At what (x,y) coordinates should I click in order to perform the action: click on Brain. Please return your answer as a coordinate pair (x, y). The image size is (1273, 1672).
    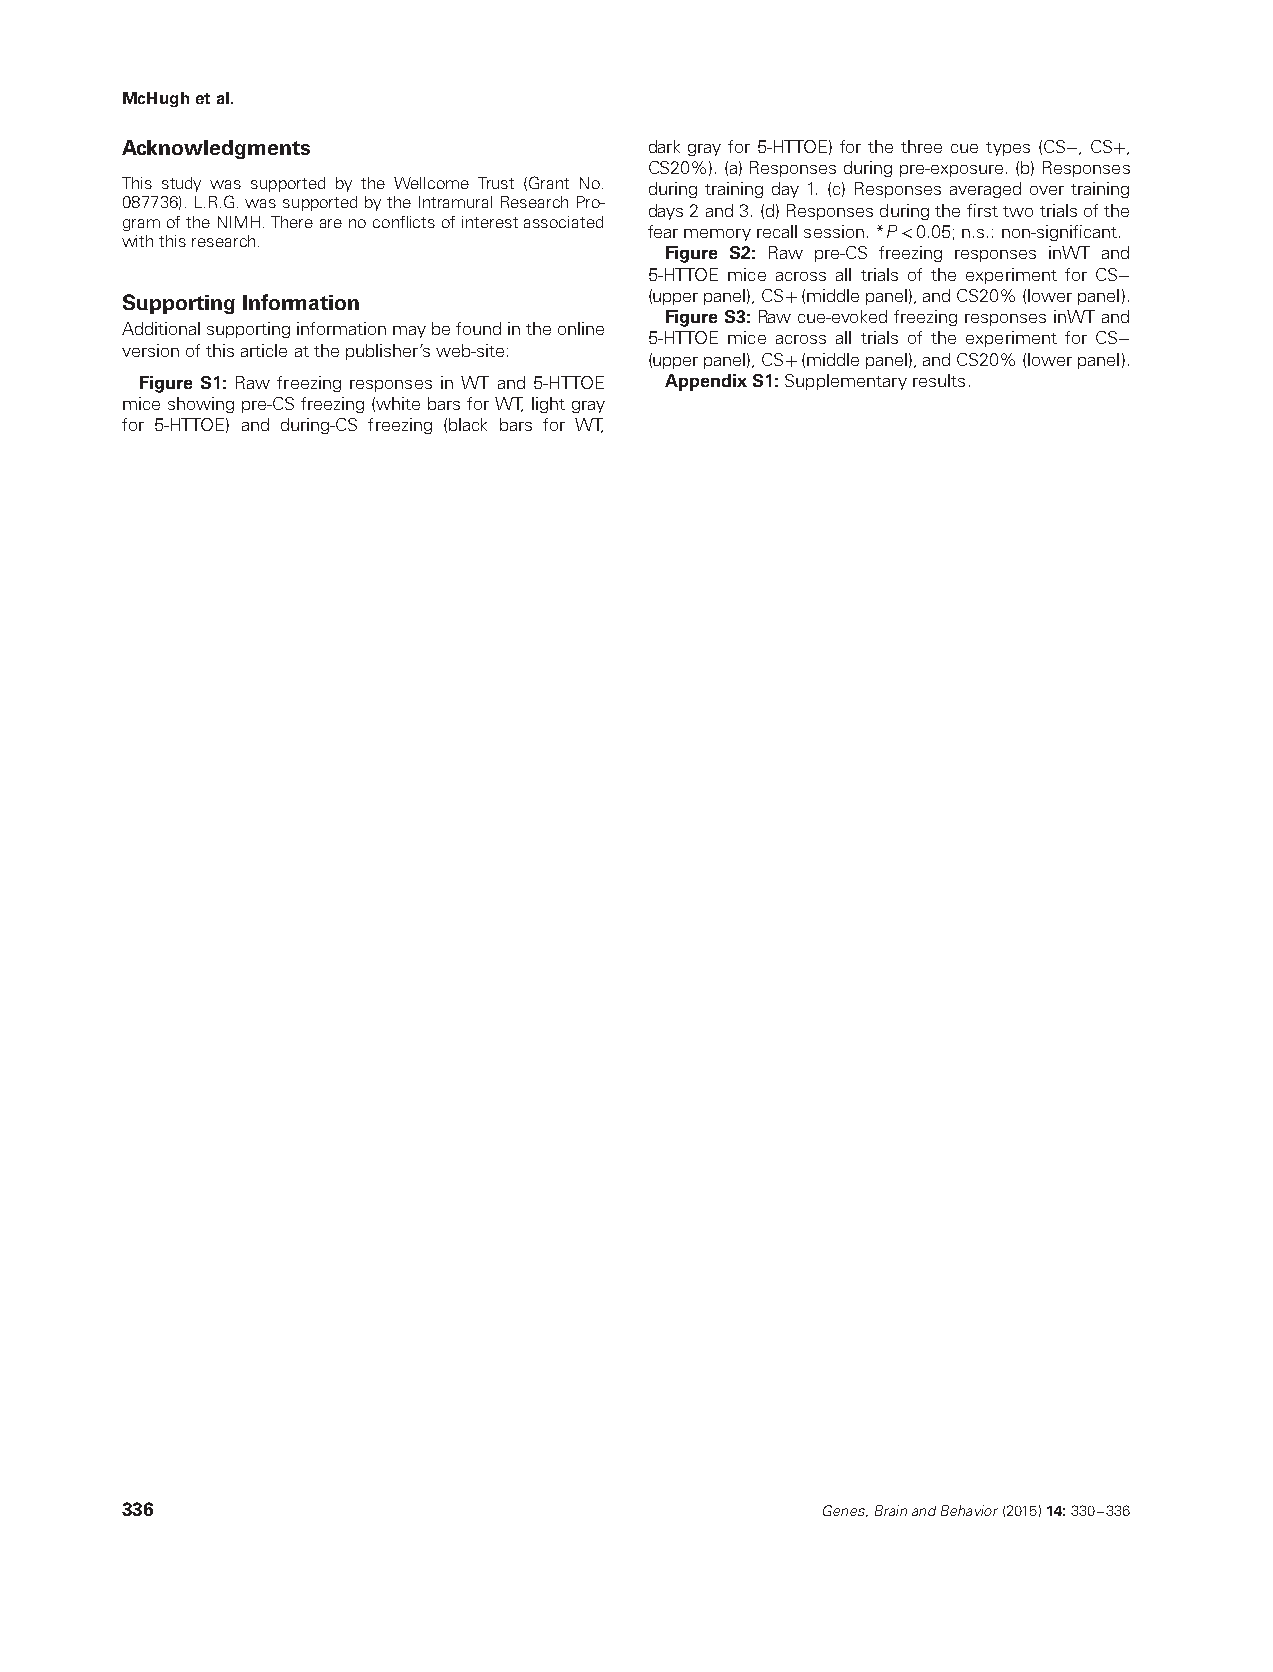
    Looking at the image, I should click on (891, 1510).
